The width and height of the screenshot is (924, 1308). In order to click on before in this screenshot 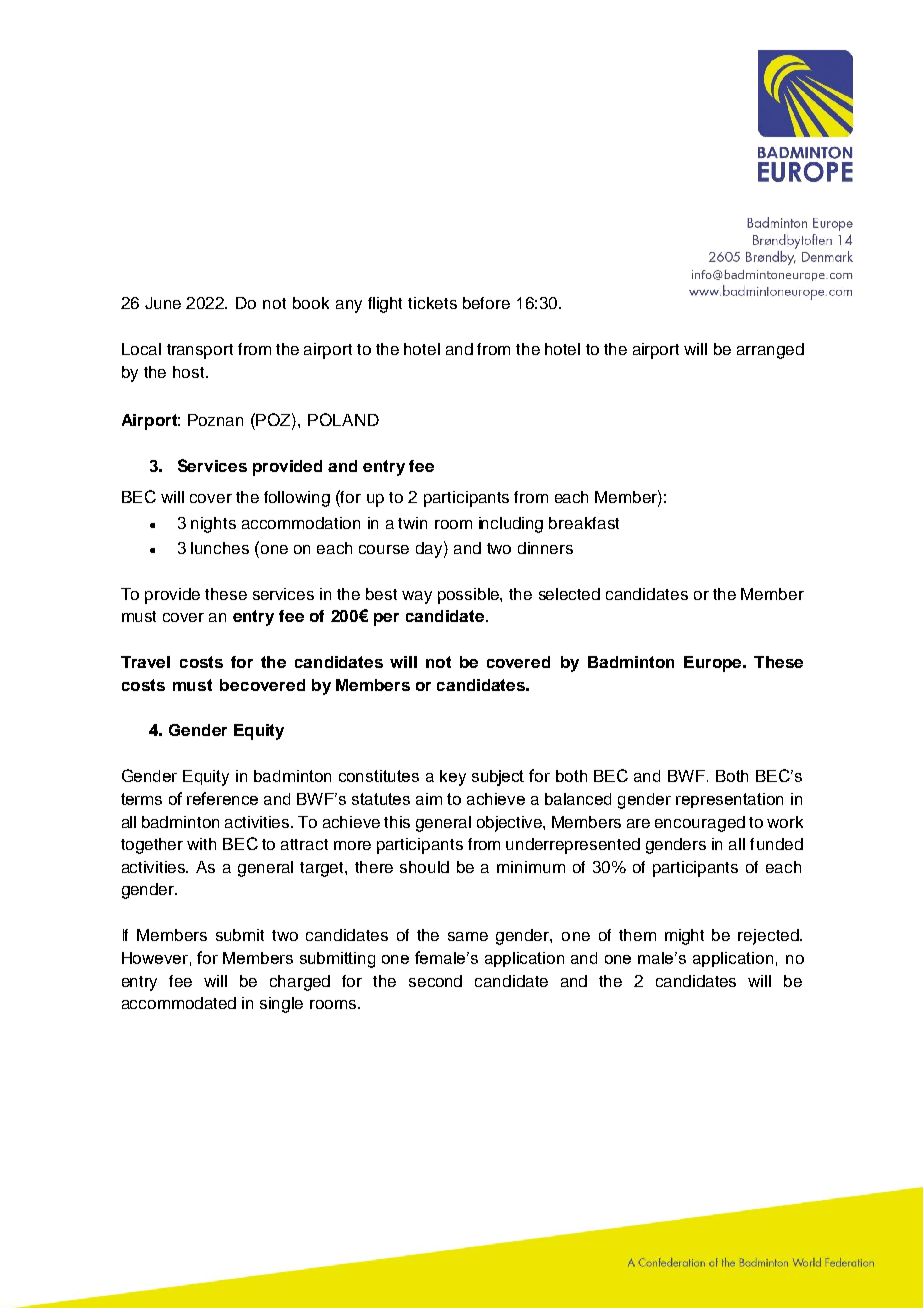, I will do `click(486, 303)`.
